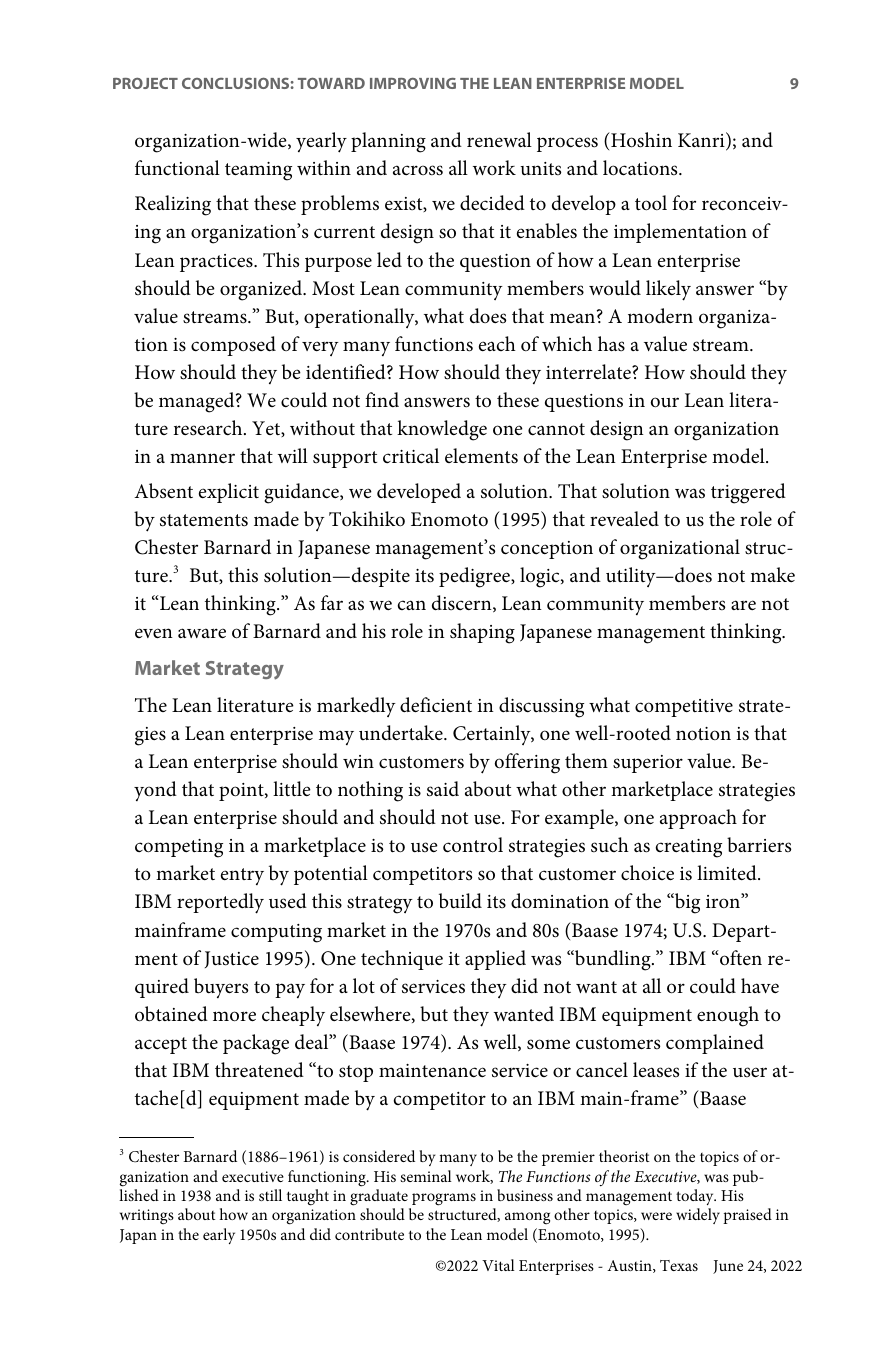 This page has width=896, height=1345. I want to click on renewal, so click(499, 139).
